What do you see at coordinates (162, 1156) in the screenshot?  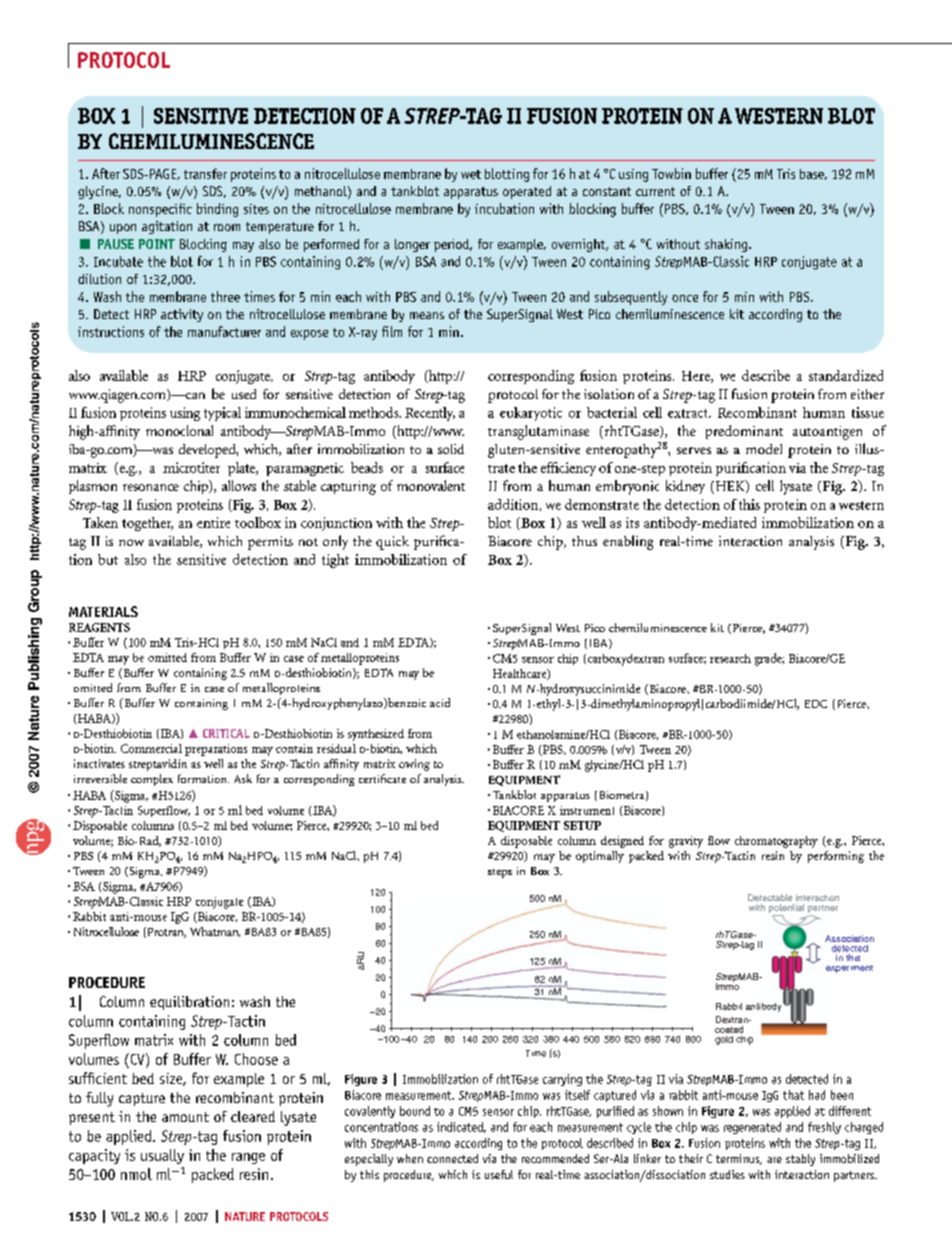 I see `usually` at bounding box center [162, 1156].
